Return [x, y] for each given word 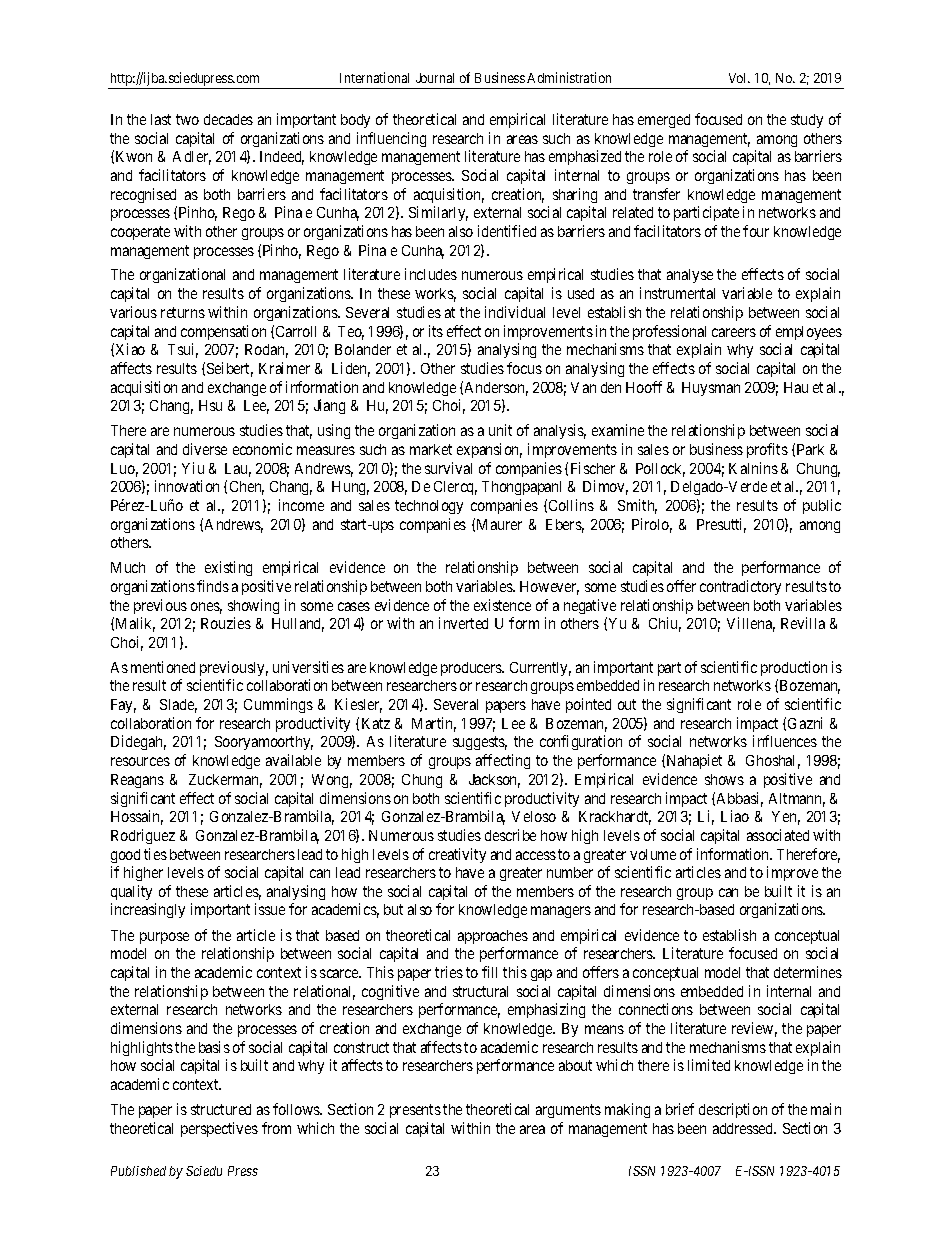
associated [778, 835]
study [807, 121]
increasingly [148, 910]
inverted [463, 623]
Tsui [183, 350]
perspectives [219, 1129]
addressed [744, 1128]
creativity [457, 855]
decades [228, 119]
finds [213, 586]
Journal [435, 78]
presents [415, 1111]
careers [734, 332]
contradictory [740, 587]
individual [515, 312]
